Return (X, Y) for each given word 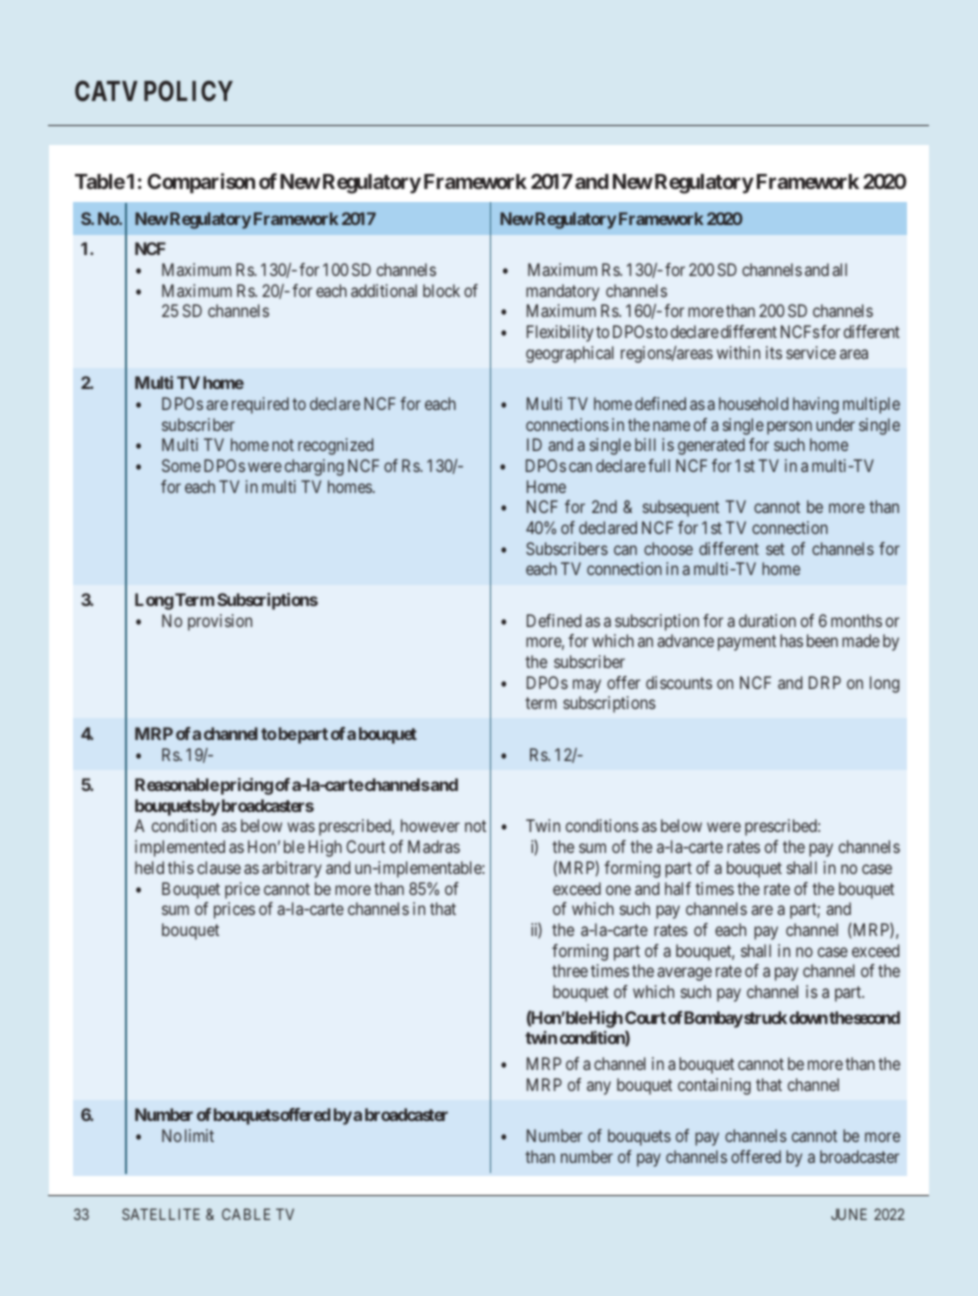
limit (199, 1135)
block (441, 290)
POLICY (188, 90)
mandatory (562, 292)
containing (714, 1086)
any (599, 1088)
